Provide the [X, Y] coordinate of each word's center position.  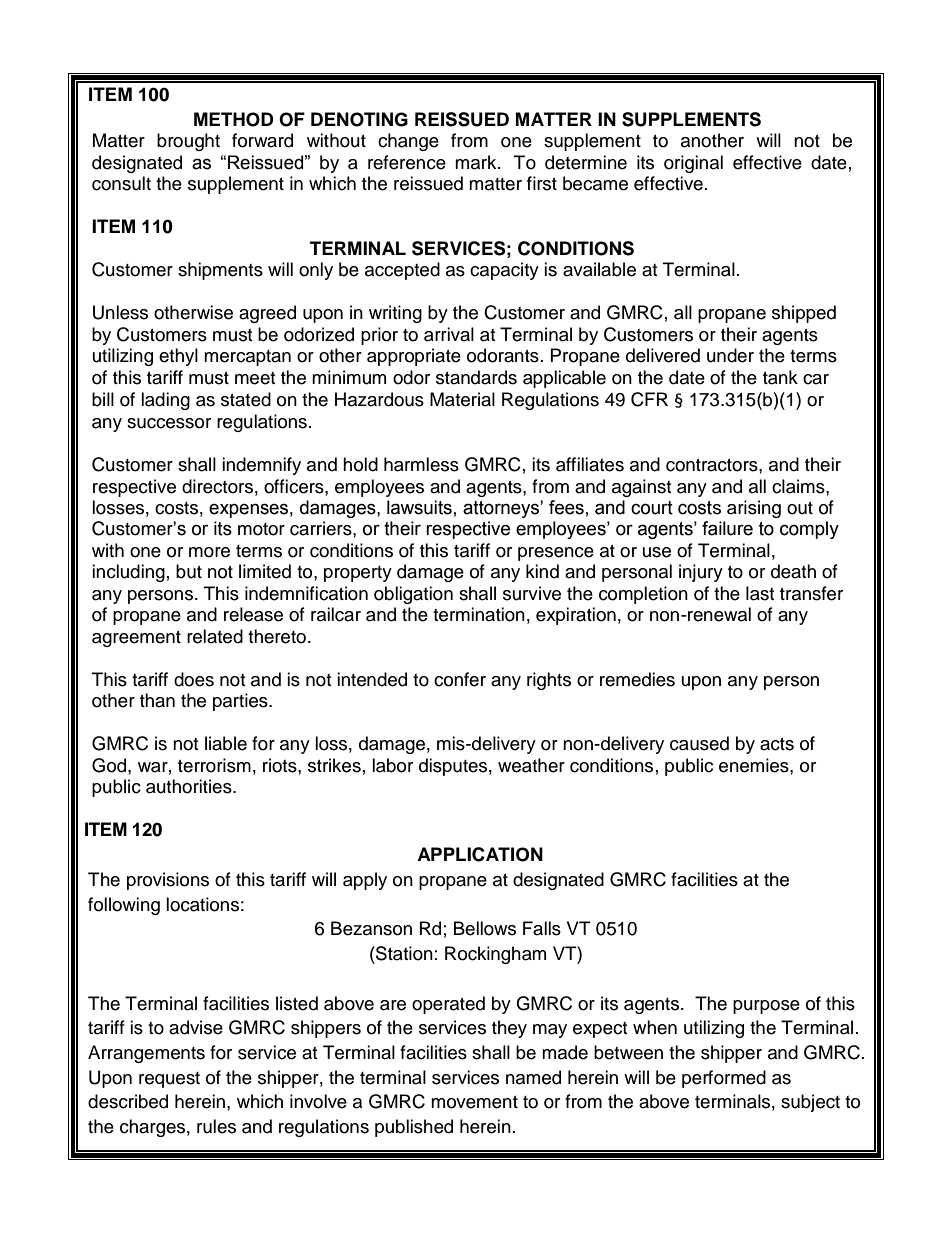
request [169, 1080]
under [730, 355]
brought [188, 142]
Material [462, 399]
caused [699, 743]
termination [479, 614]
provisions [168, 881]
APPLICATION [480, 854]
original [693, 164]
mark [477, 162]
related [215, 636]
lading [165, 401]
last [760, 593]
